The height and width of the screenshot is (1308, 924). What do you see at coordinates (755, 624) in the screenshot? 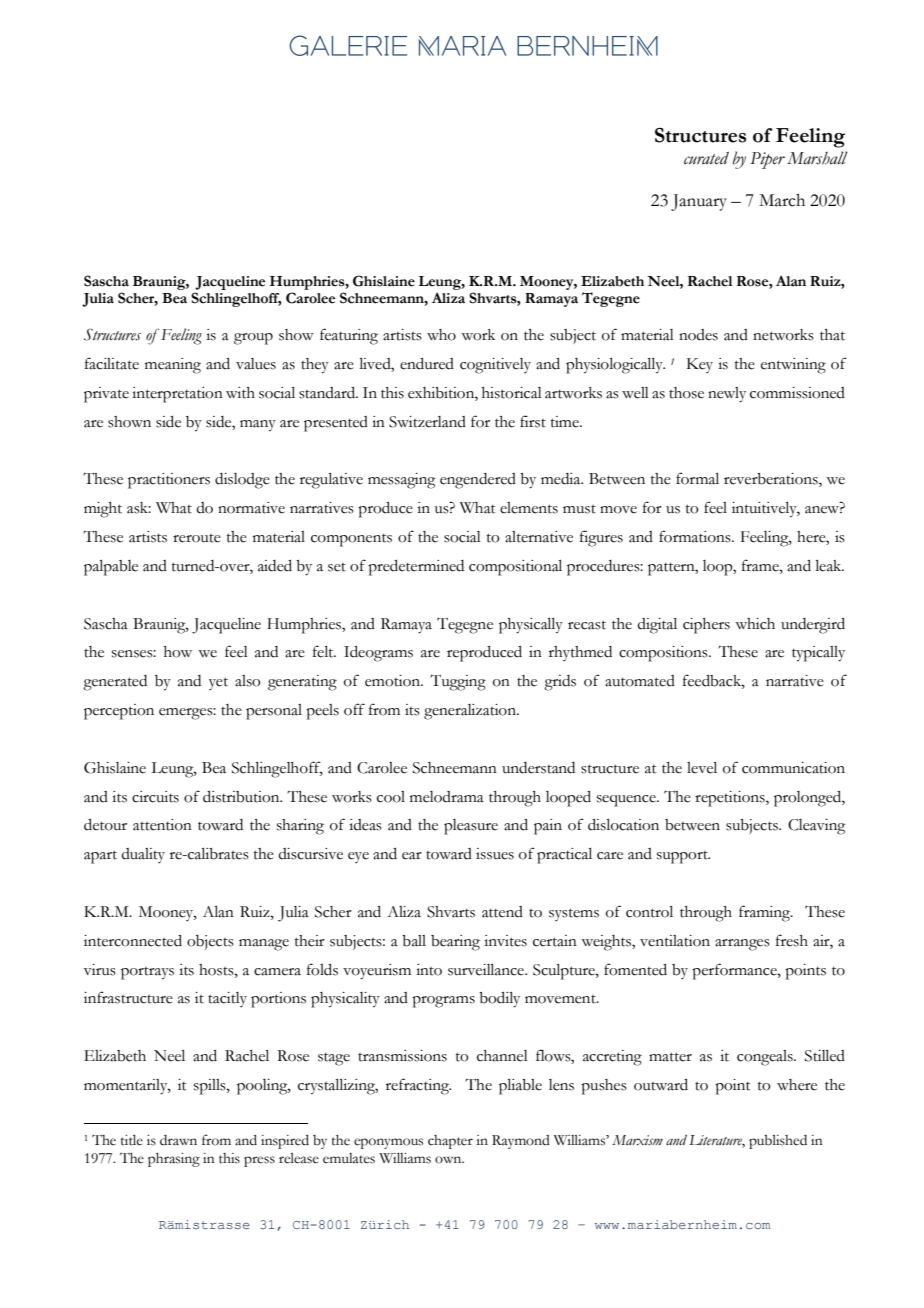
I see `which` at bounding box center [755, 624].
